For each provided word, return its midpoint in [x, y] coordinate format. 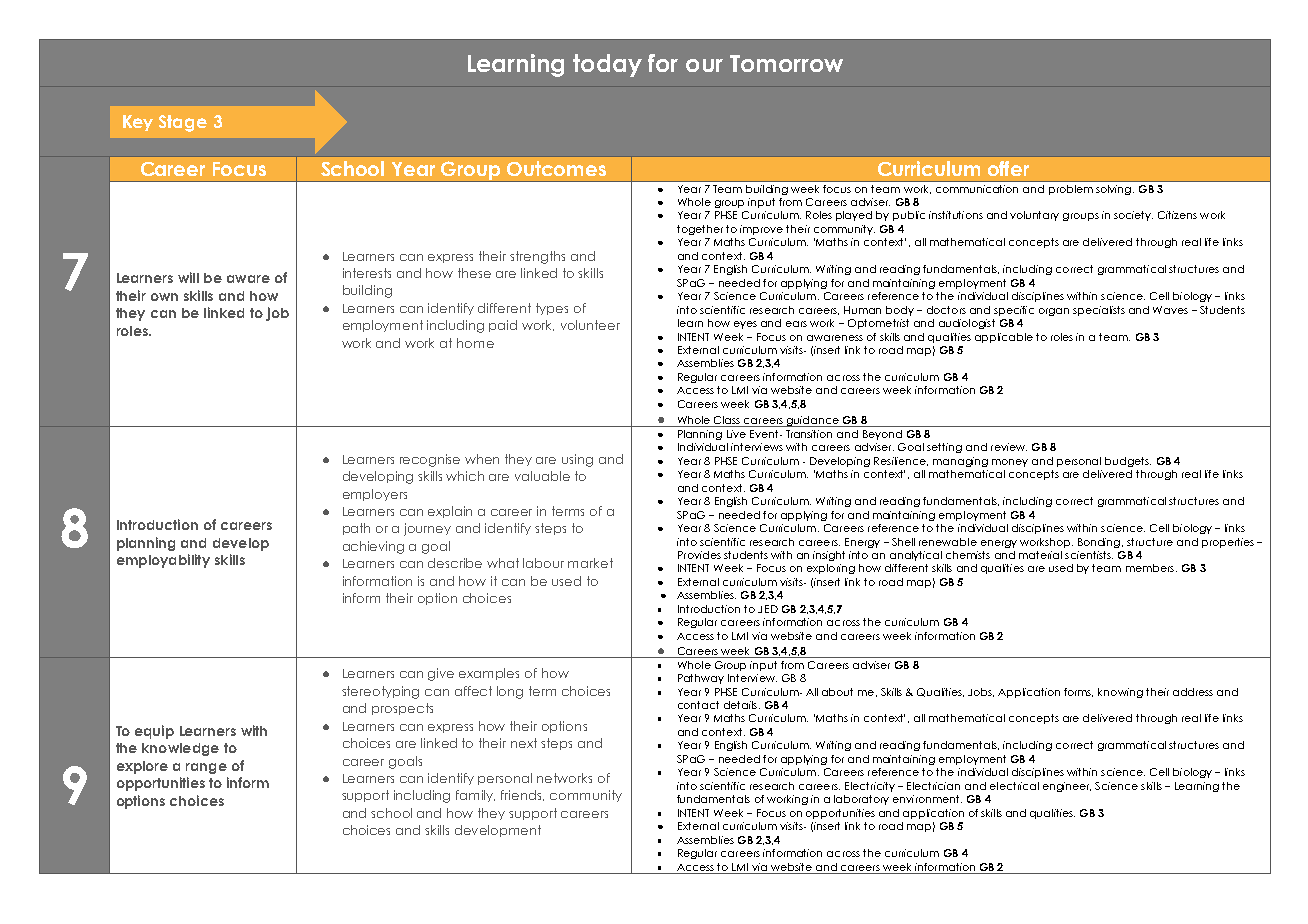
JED [768, 609]
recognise [430, 460]
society [1133, 216]
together [700, 230]
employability [163, 561]
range [206, 768]
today [607, 65]
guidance [813, 421]
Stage [183, 123]
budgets [1128, 462]
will [188, 277]
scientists [1089, 555]
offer [1008, 168]
